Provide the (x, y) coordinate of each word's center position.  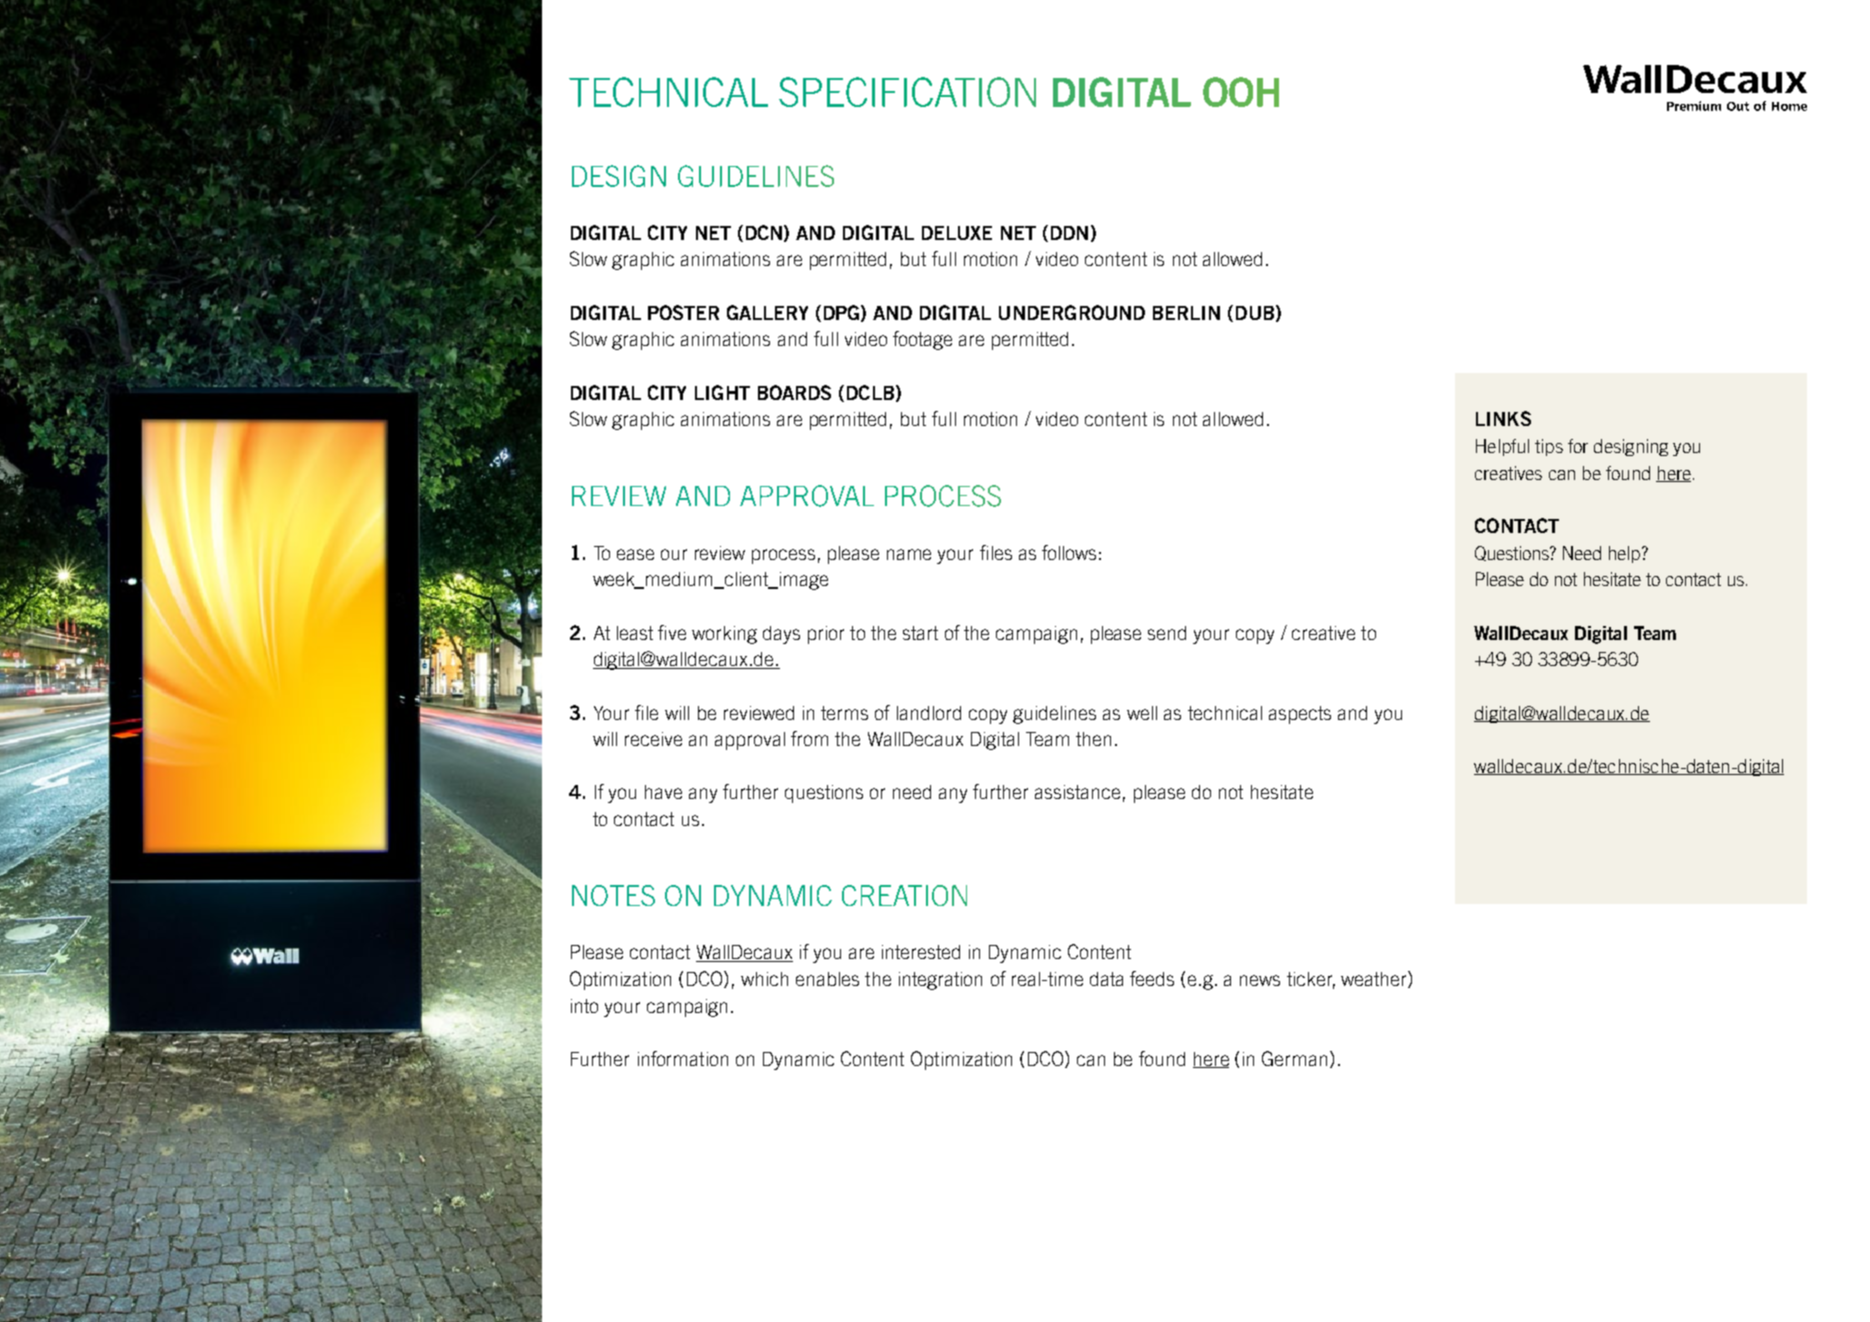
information (683, 1058)
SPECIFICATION (907, 92)
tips (1549, 447)
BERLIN (1186, 313)
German (1294, 1058)
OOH (1241, 92)
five (672, 632)
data (1106, 979)
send (1167, 633)
